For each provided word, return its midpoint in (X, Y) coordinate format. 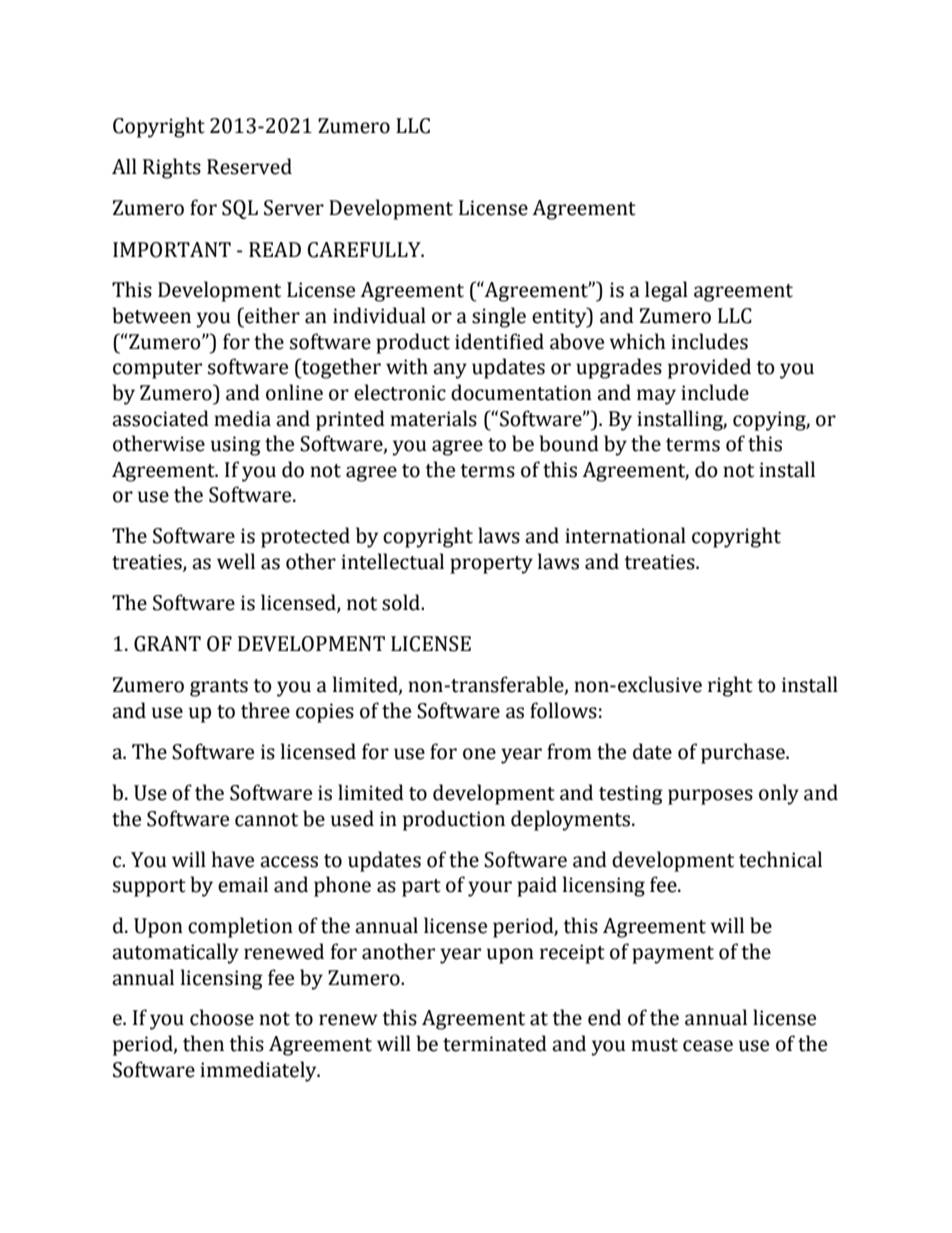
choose (222, 1017)
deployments (572, 820)
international (625, 535)
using (236, 446)
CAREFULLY (365, 250)
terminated (495, 1043)
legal (666, 291)
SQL (240, 209)
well (236, 561)
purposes (710, 797)
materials (433, 418)
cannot (266, 820)
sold (402, 602)
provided (709, 368)
